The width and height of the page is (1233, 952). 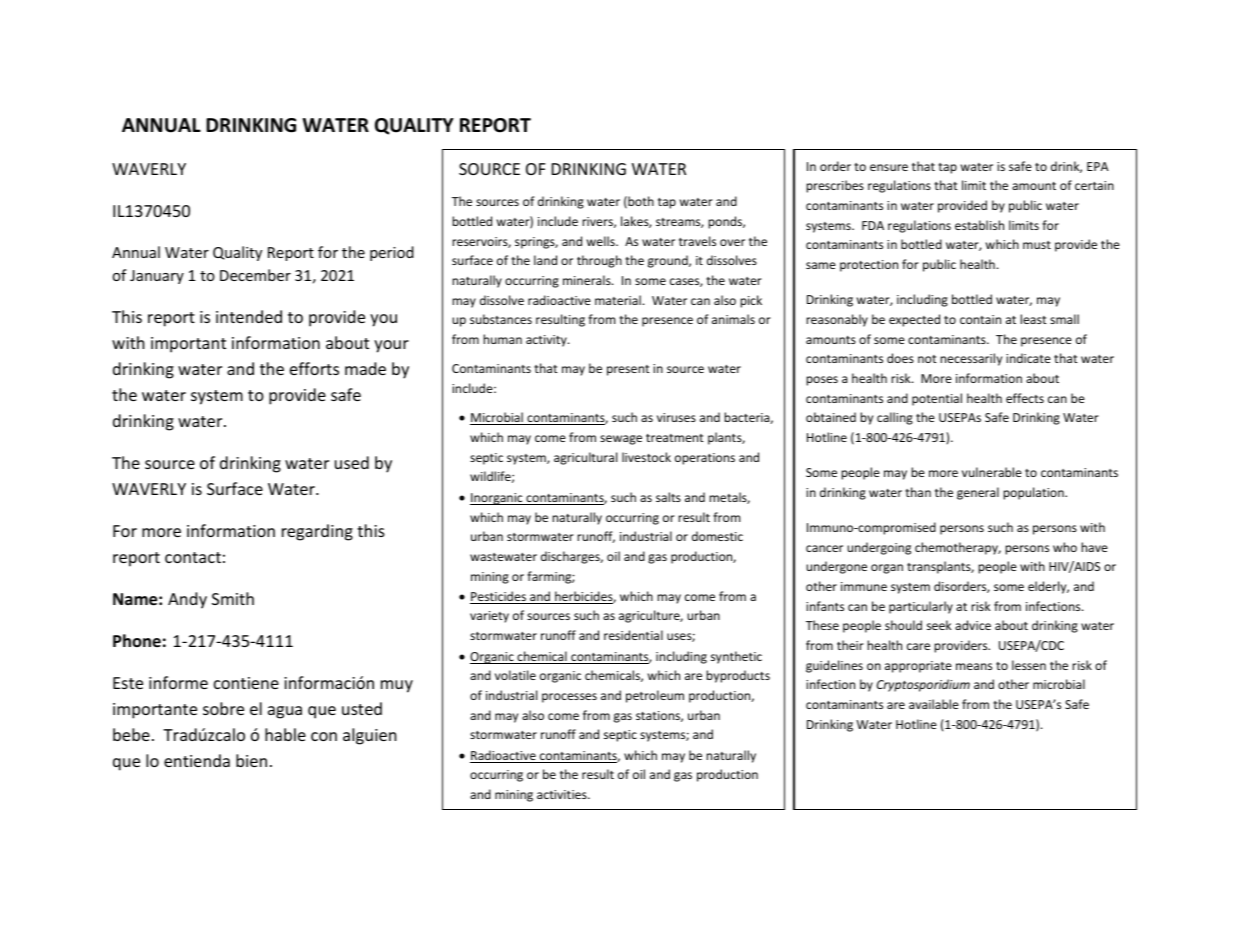 I want to click on used, so click(x=352, y=462).
